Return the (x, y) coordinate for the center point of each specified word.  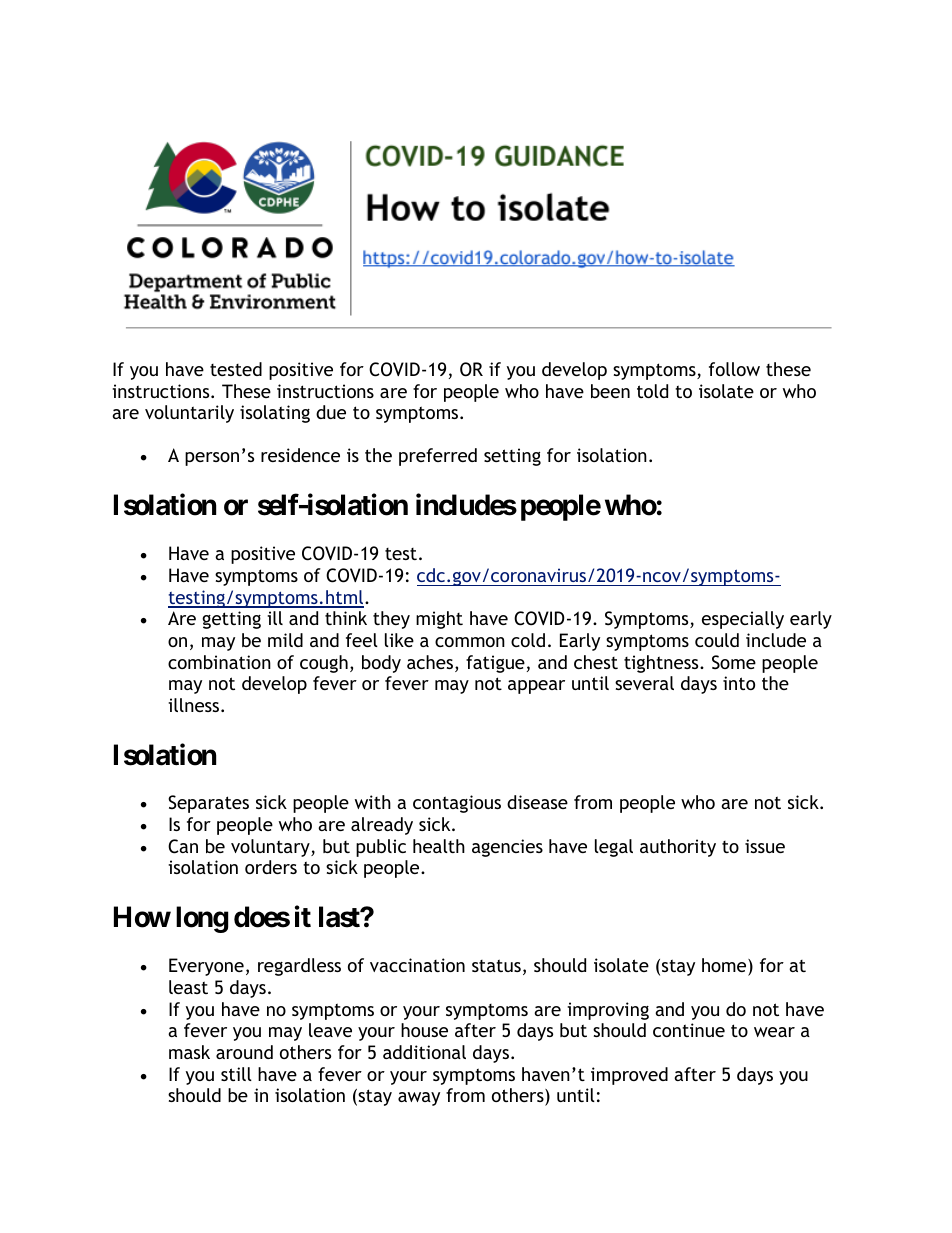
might (439, 620)
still (236, 1074)
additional (424, 1052)
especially (743, 620)
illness (195, 705)
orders (271, 867)
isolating (275, 414)
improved (629, 1076)
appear (536, 687)
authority (678, 848)
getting (231, 620)
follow (734, 369)
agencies (507, 848)
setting (512, 457)
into (739, 683)
